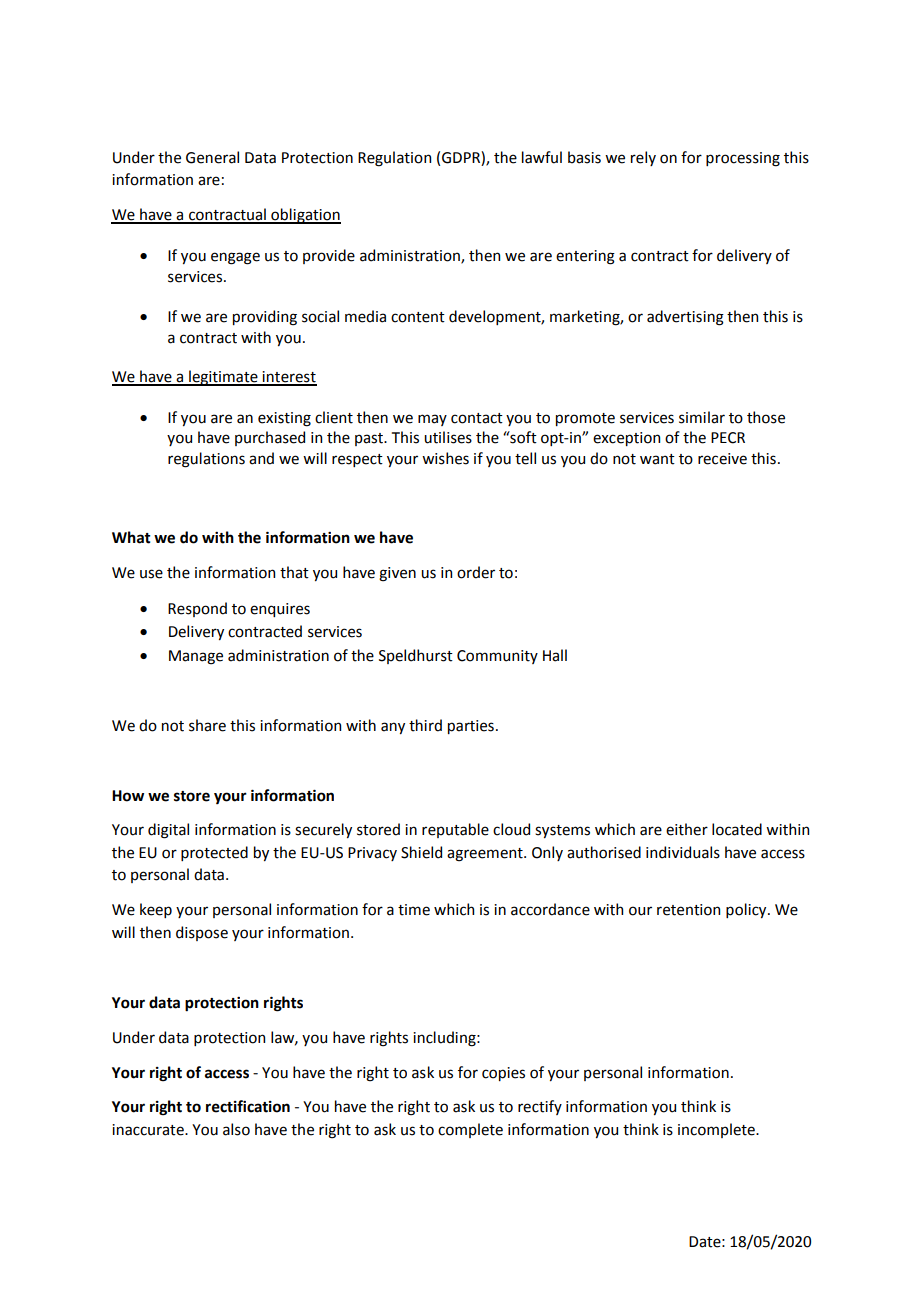 The width and height of the document is (924, 1307). I want to click on rectification, so click(248, 1106).
